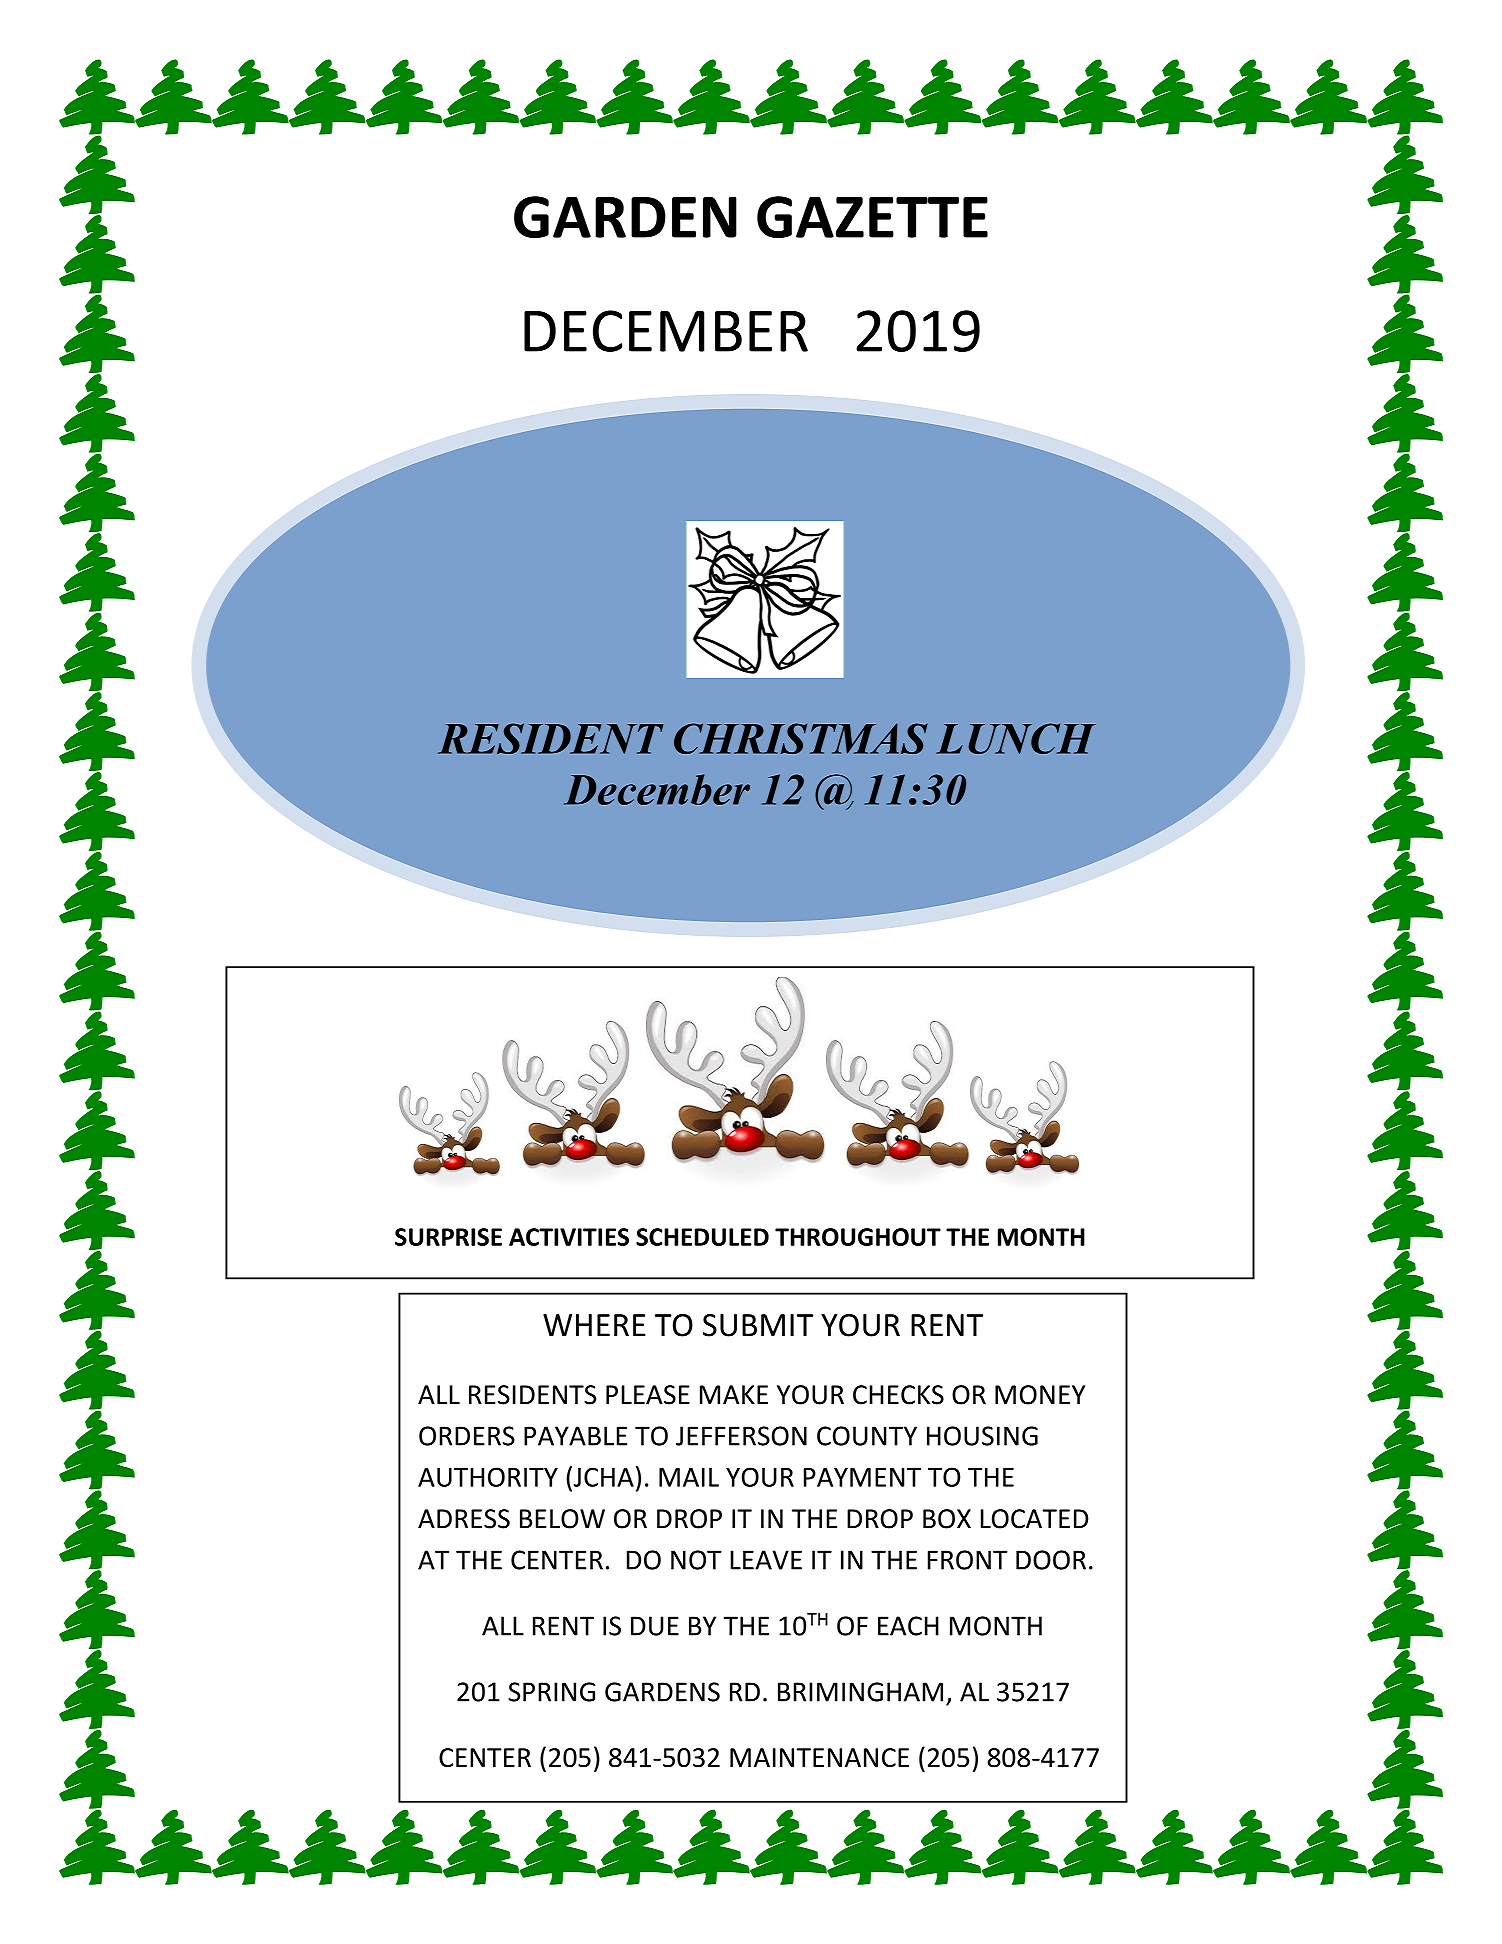 Image resolution: width=1502 pixels, height=1944 pixels. Describe the element at coordinates (858, 1237) in the document. I see `THROUGHOUT` at that location.
